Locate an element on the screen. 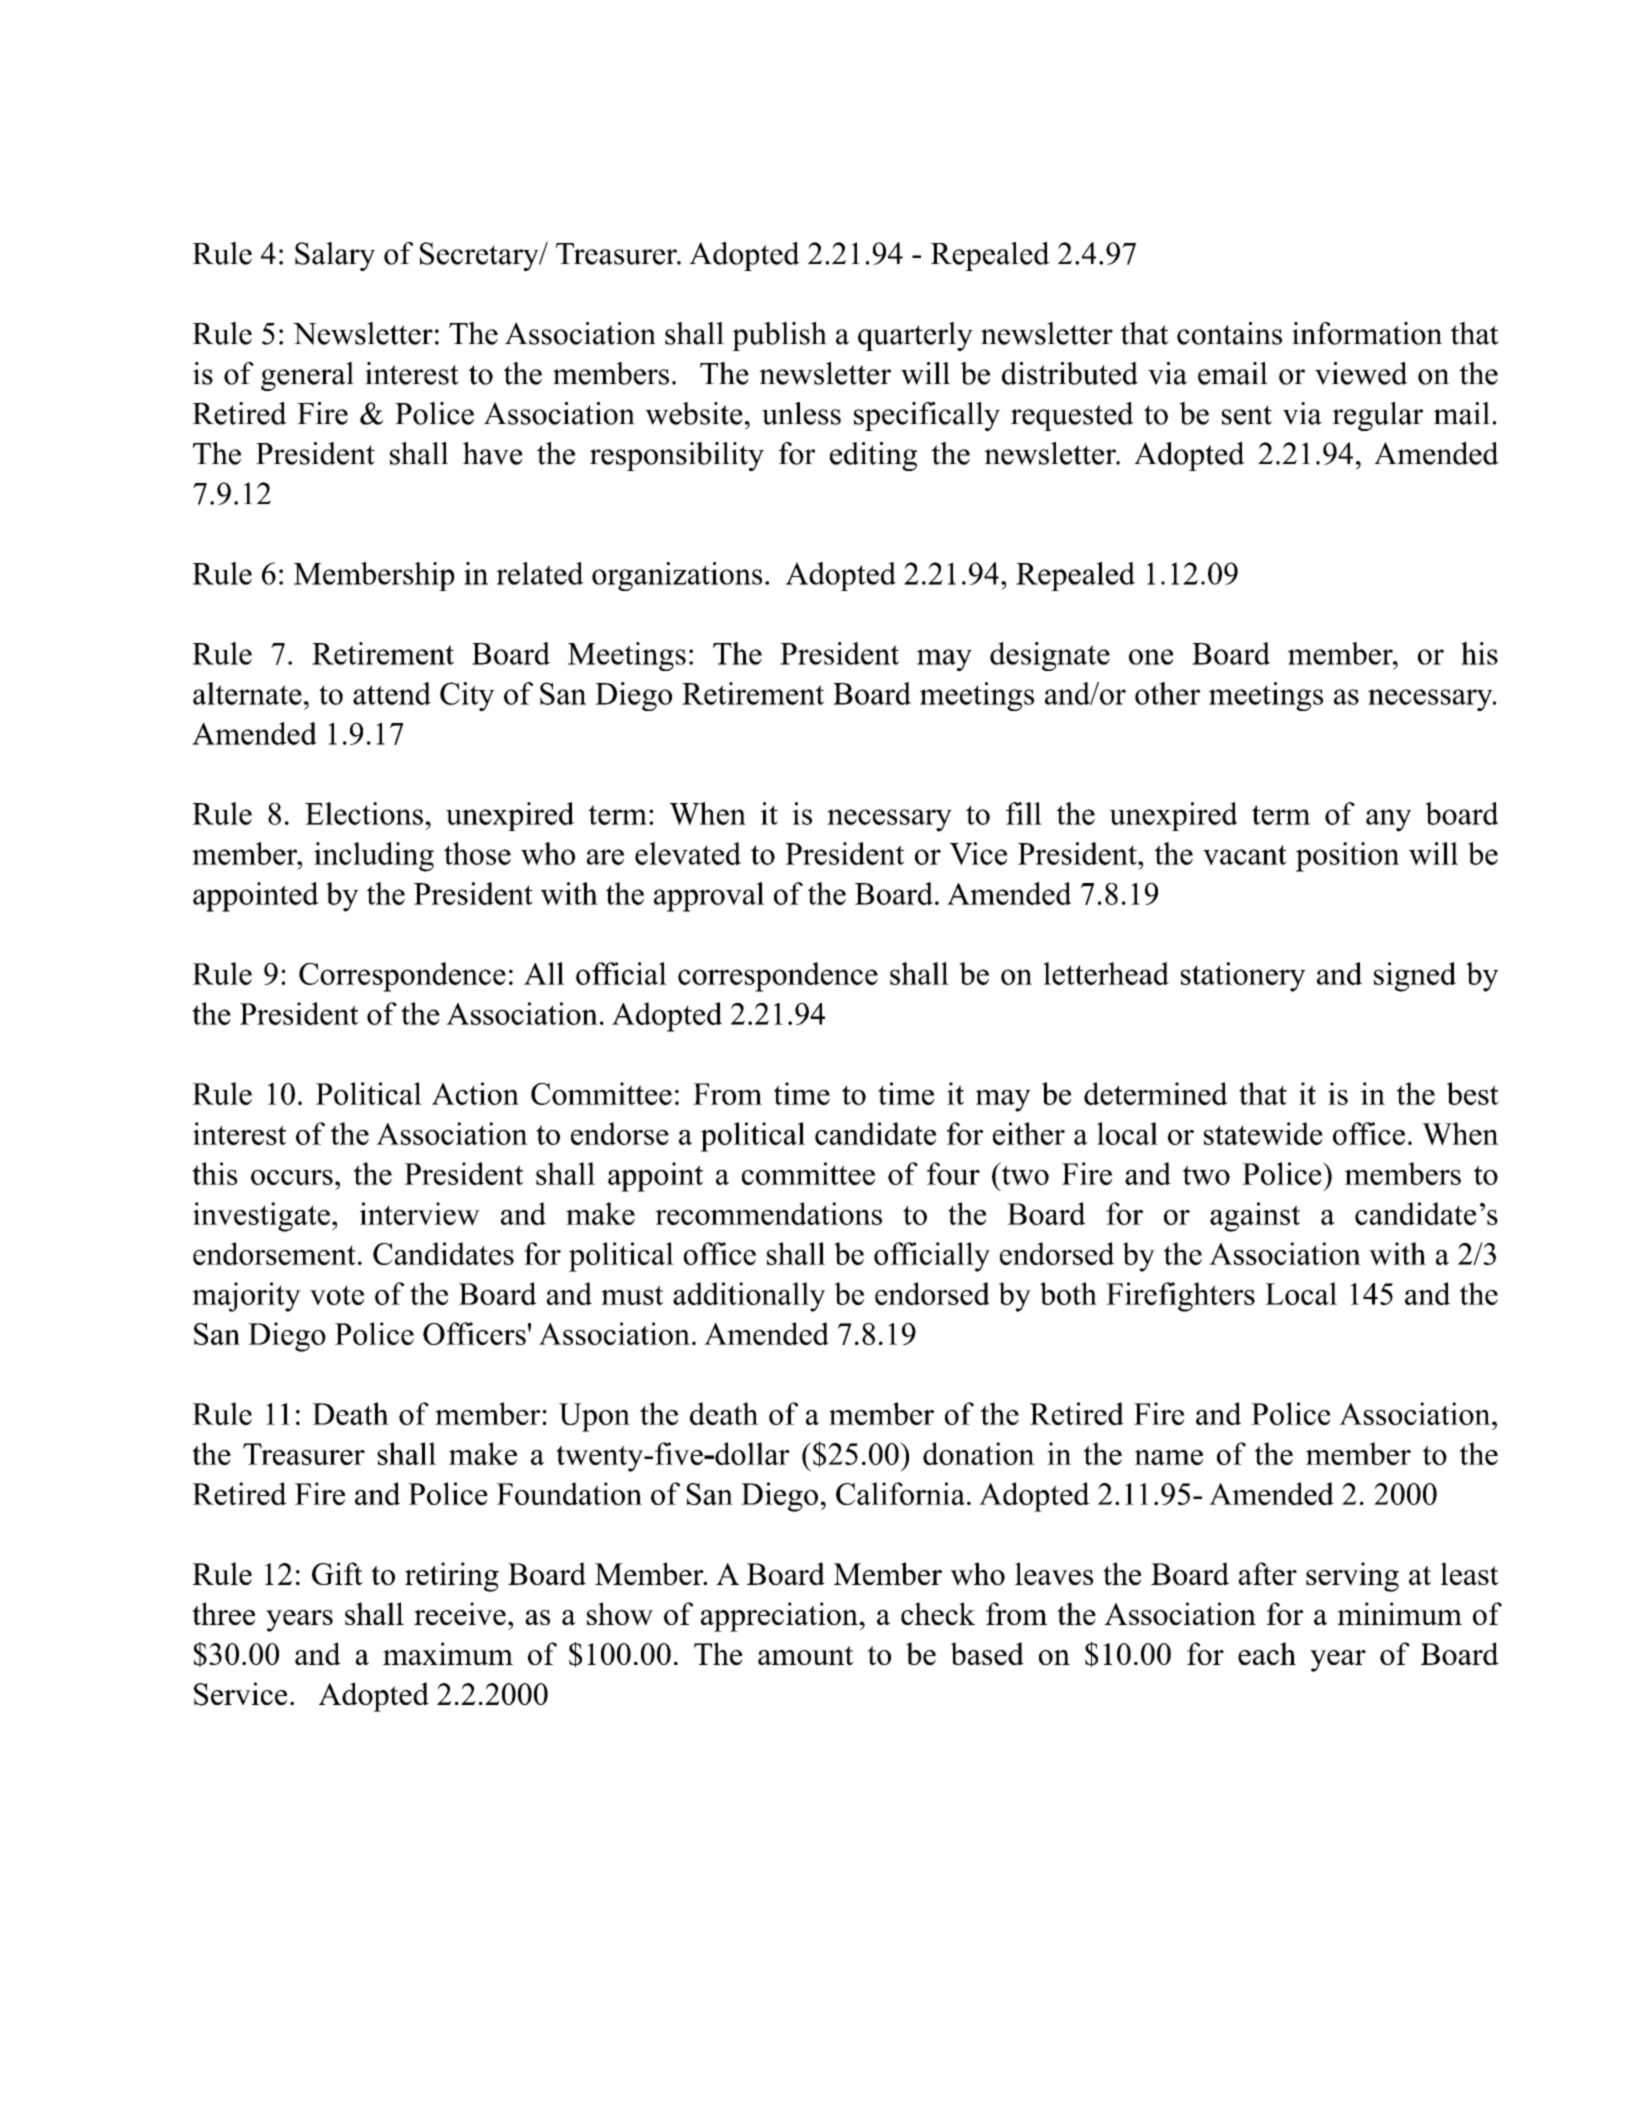 This screenshot has width=1633, height=2113. any is located at coordinates (1388, 820).
